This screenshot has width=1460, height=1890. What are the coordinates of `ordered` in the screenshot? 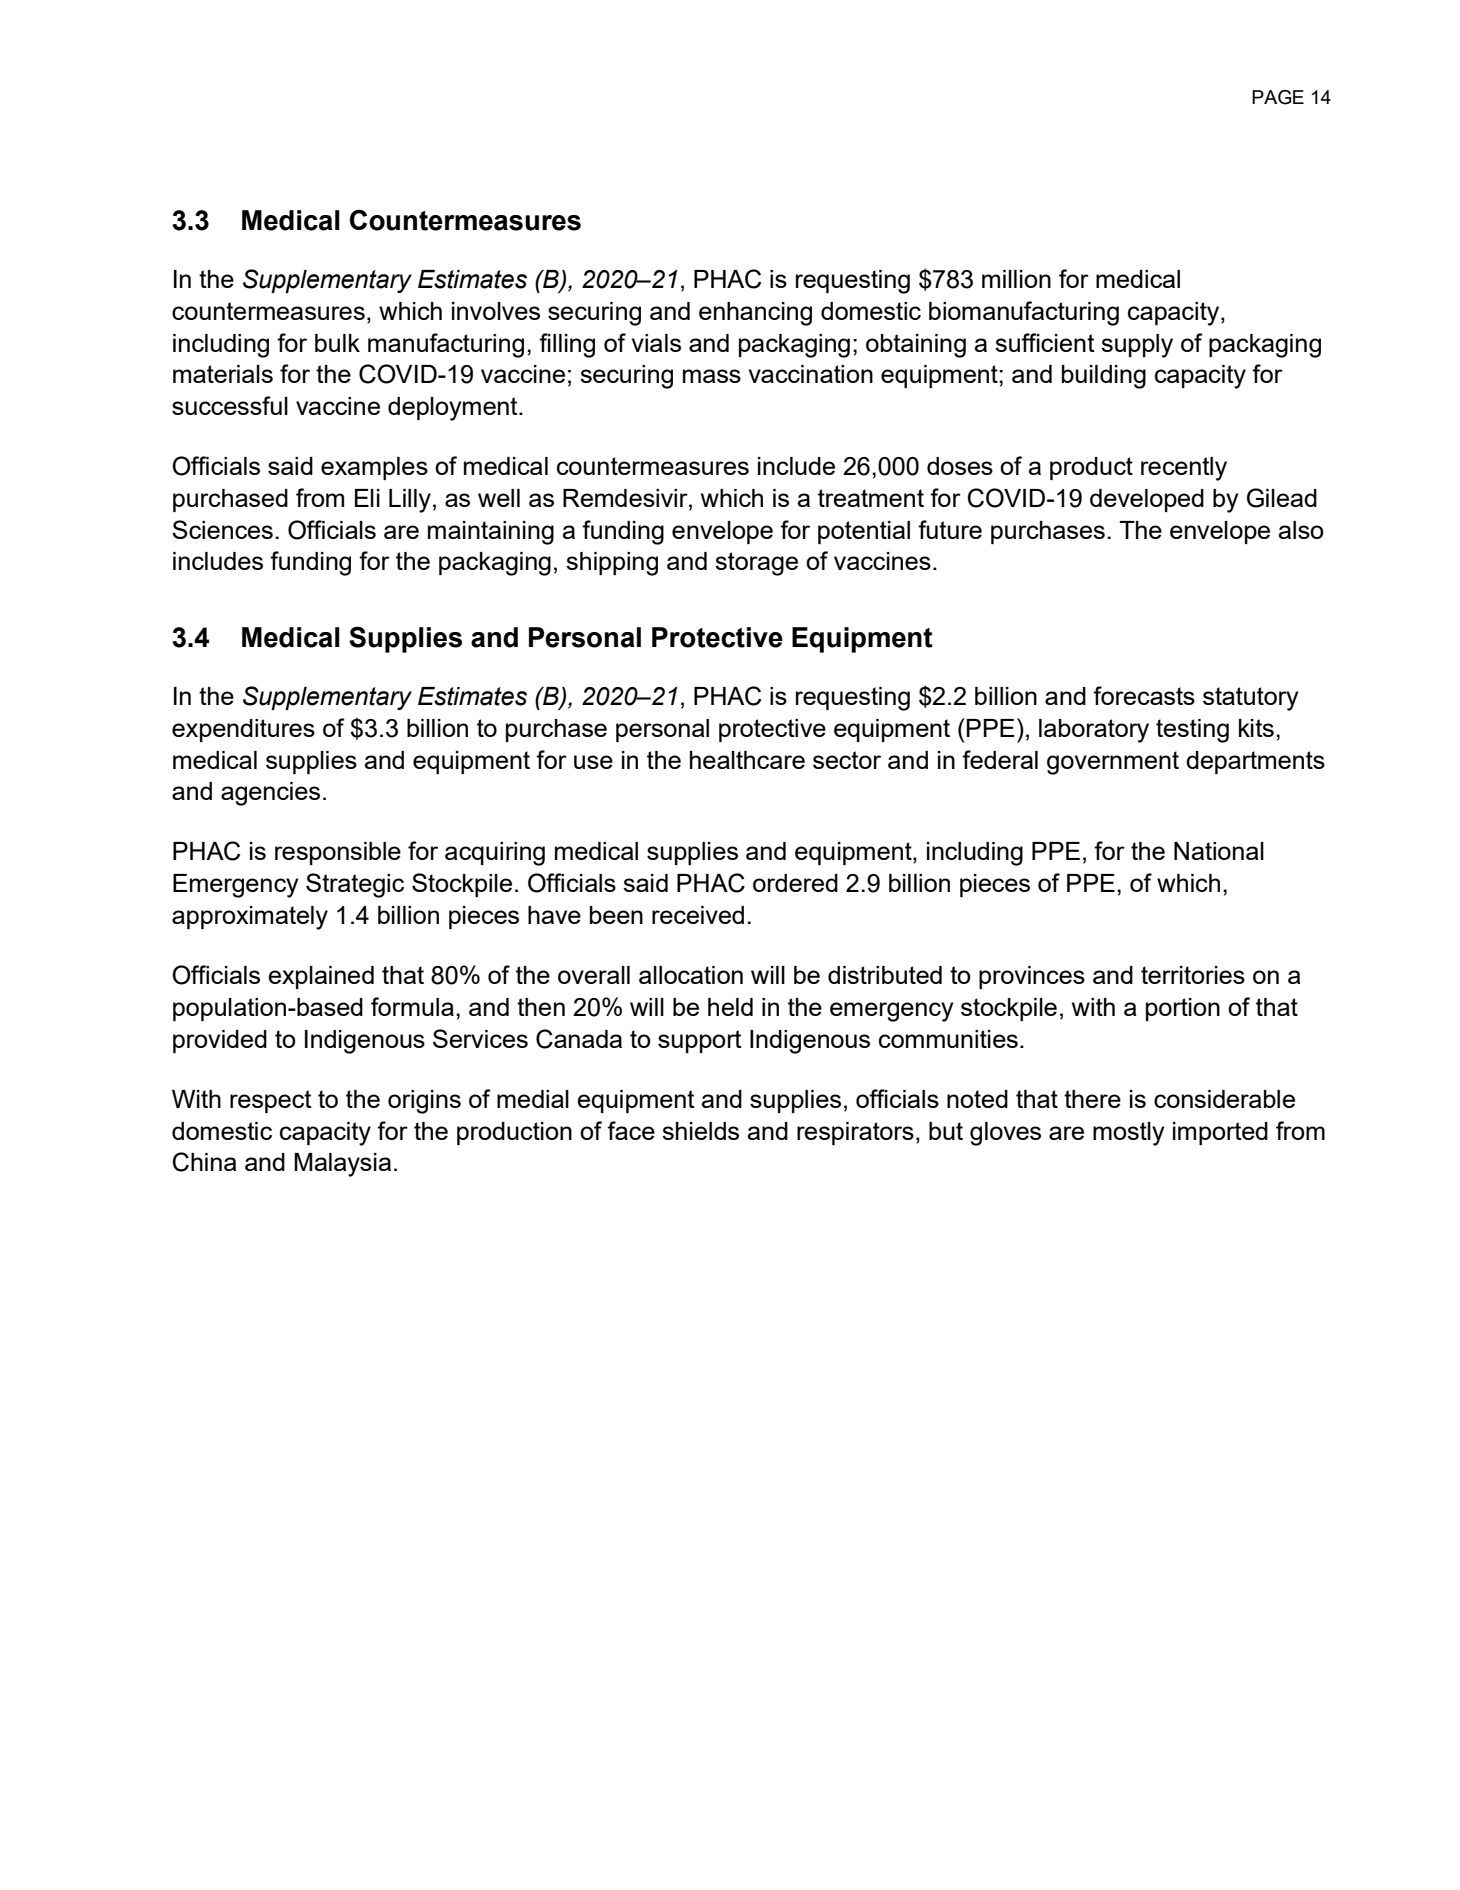 It's located at (795, 883).
